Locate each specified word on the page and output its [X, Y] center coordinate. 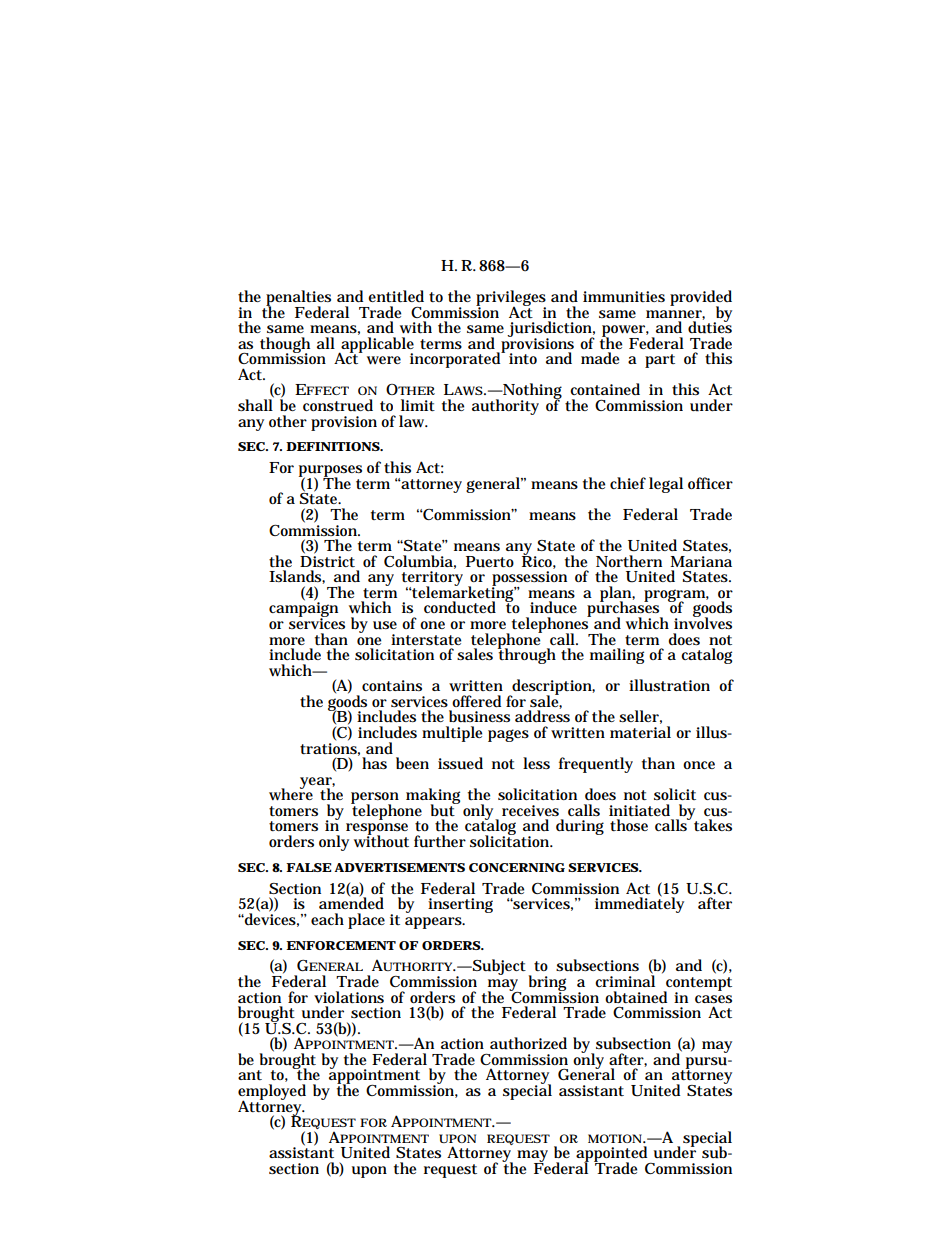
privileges [511, 299]
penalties [298, 299]
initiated [639, 810]
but [444, 809]
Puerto [490, 562]
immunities [624, 297]
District [327, 560]
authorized [528, 1043]
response [377, 830]
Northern [629, 561]
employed [272, 1093]
